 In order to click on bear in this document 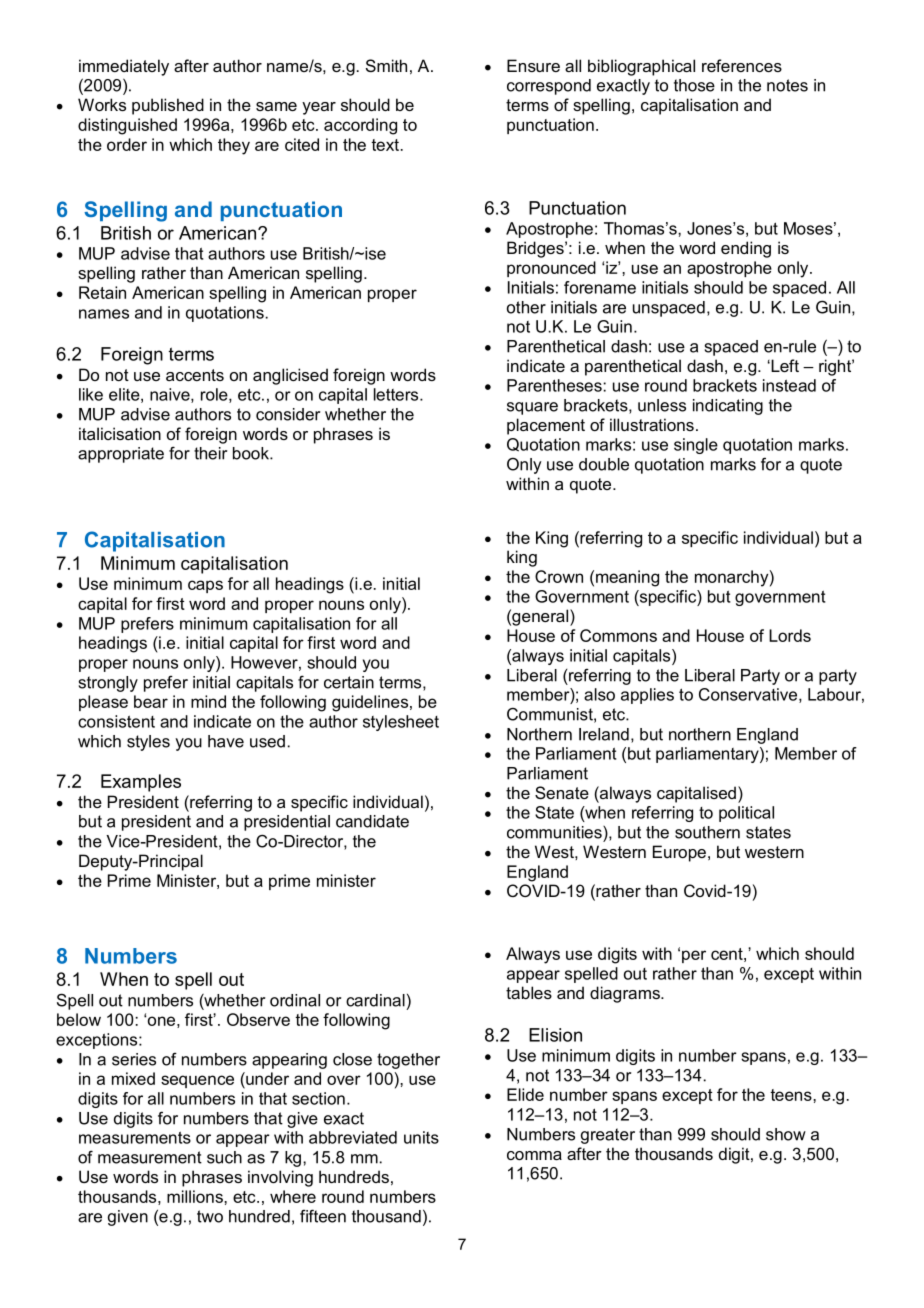, I will do `click(151, 701)`.
